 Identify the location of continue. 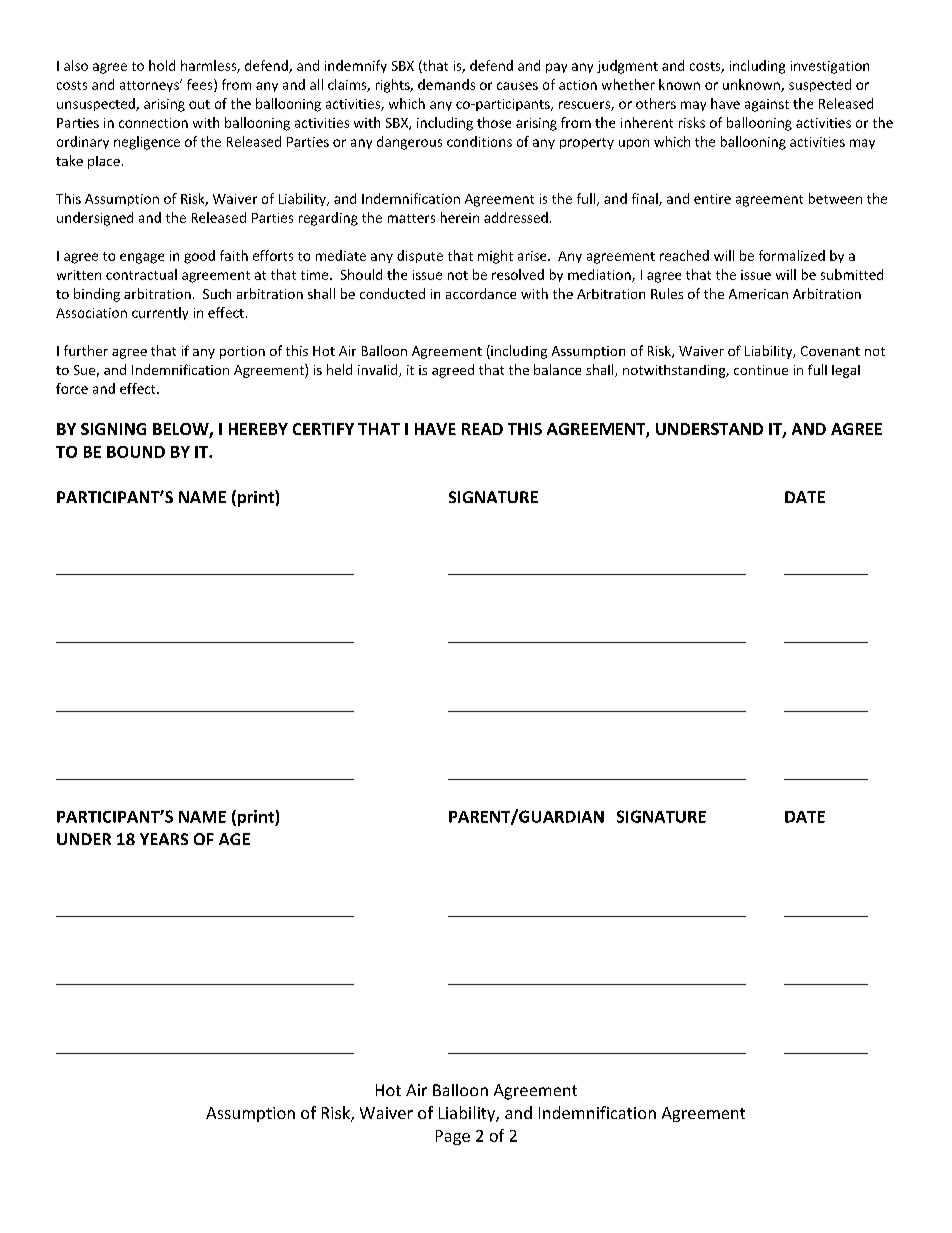
(761, 370).
